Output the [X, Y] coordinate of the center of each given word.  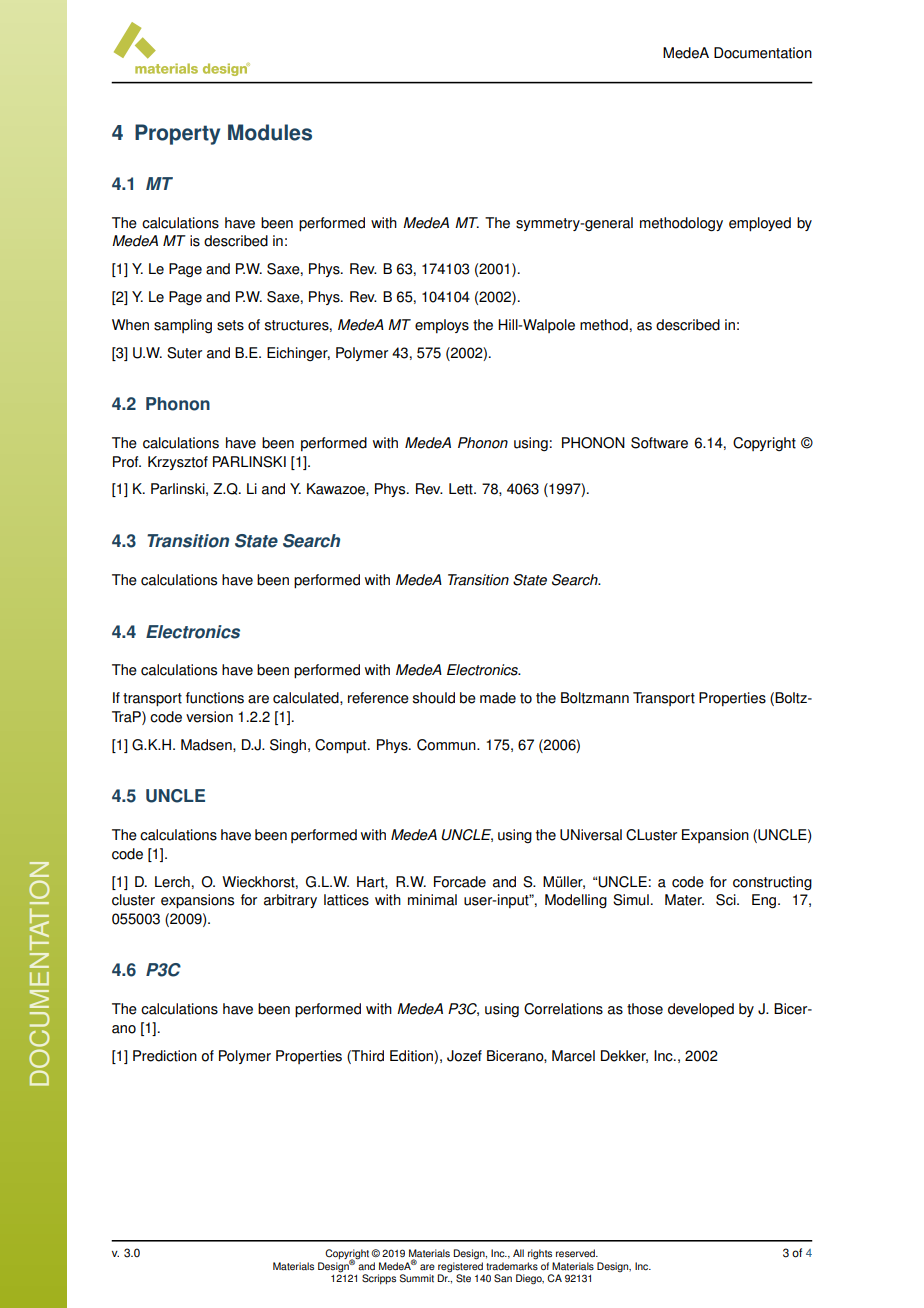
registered [460, 1268]
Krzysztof [178, 463]
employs [442, 326]
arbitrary [290, 901]
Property [177, 134]
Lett [462, 489]
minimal [432, 900]
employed [760, 224]
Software [659, 443]
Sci [727, 900]
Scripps [379, 1279]
